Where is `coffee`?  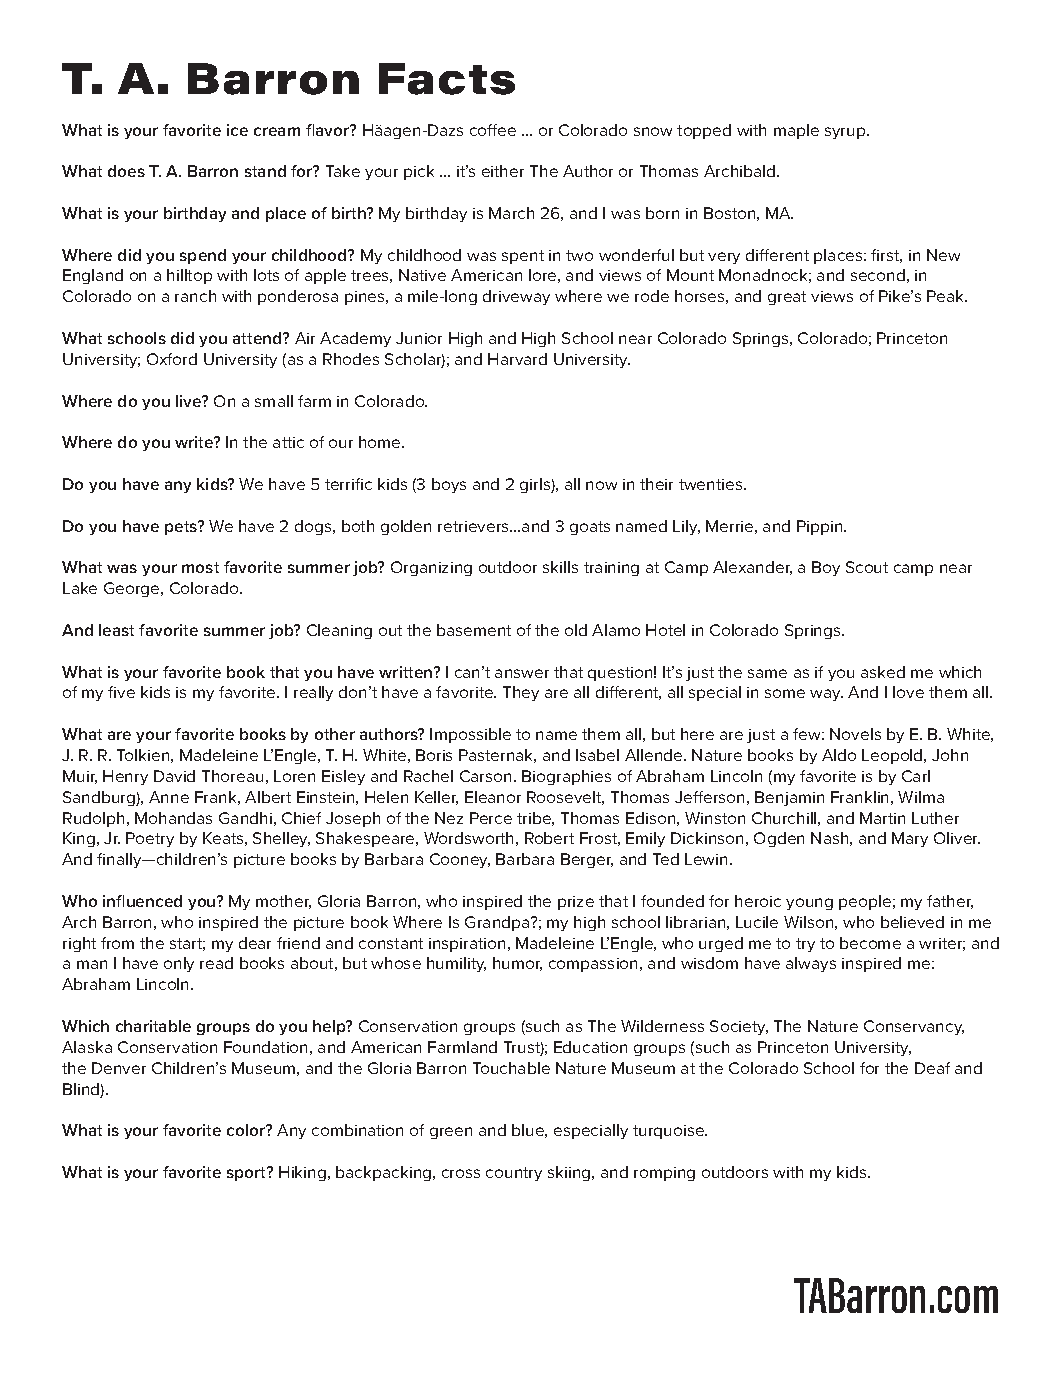
coffee is located at coordinates (493, 130).
